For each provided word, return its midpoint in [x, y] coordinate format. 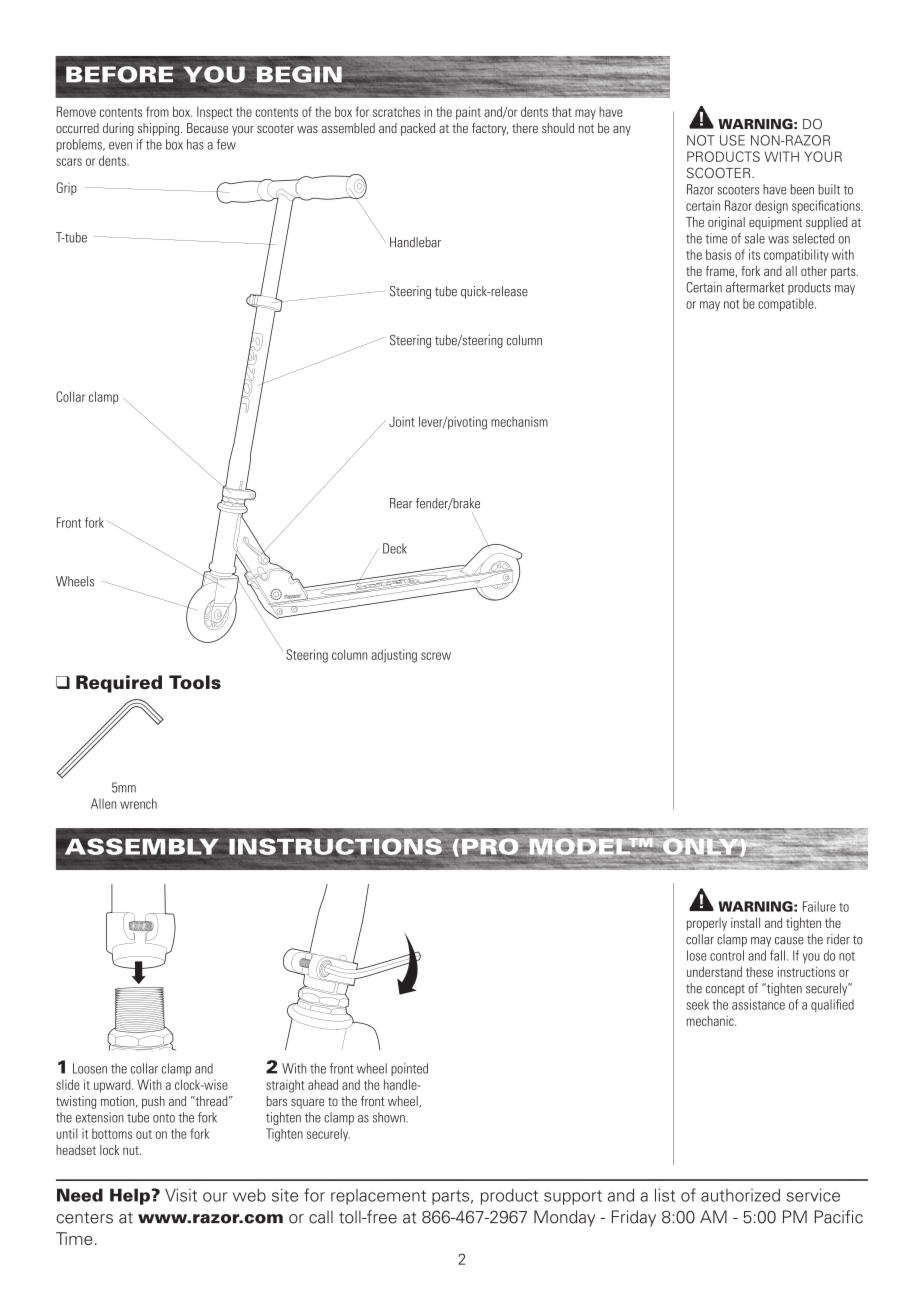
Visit [181, 1195]
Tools [195, 682]
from [157, 111]
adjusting [394, 656]
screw [436, 656]
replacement [378, 1197]
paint [468, 113]
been [802, 189]
